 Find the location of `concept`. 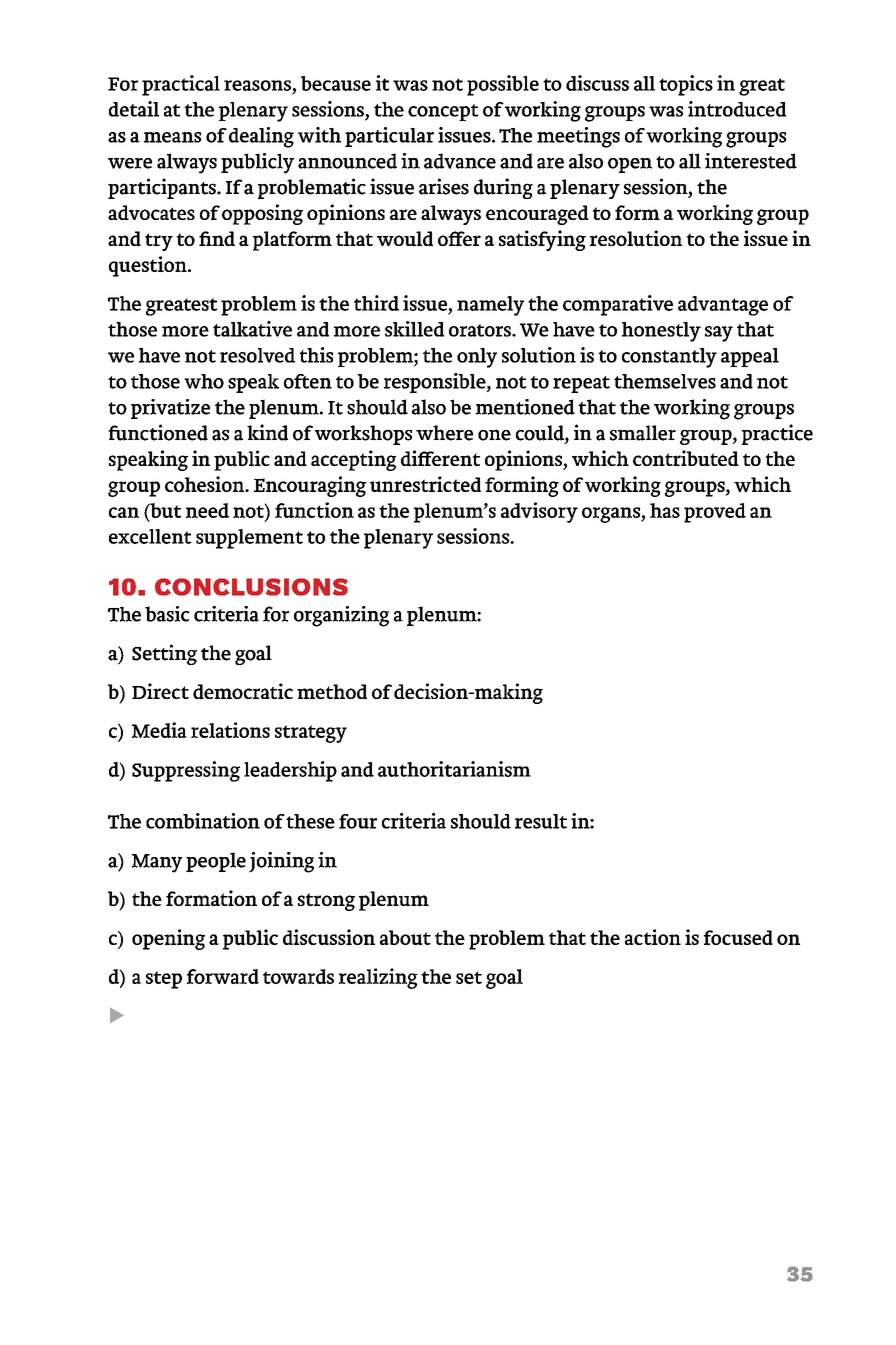

concept is located at coordinates (443, 112).
